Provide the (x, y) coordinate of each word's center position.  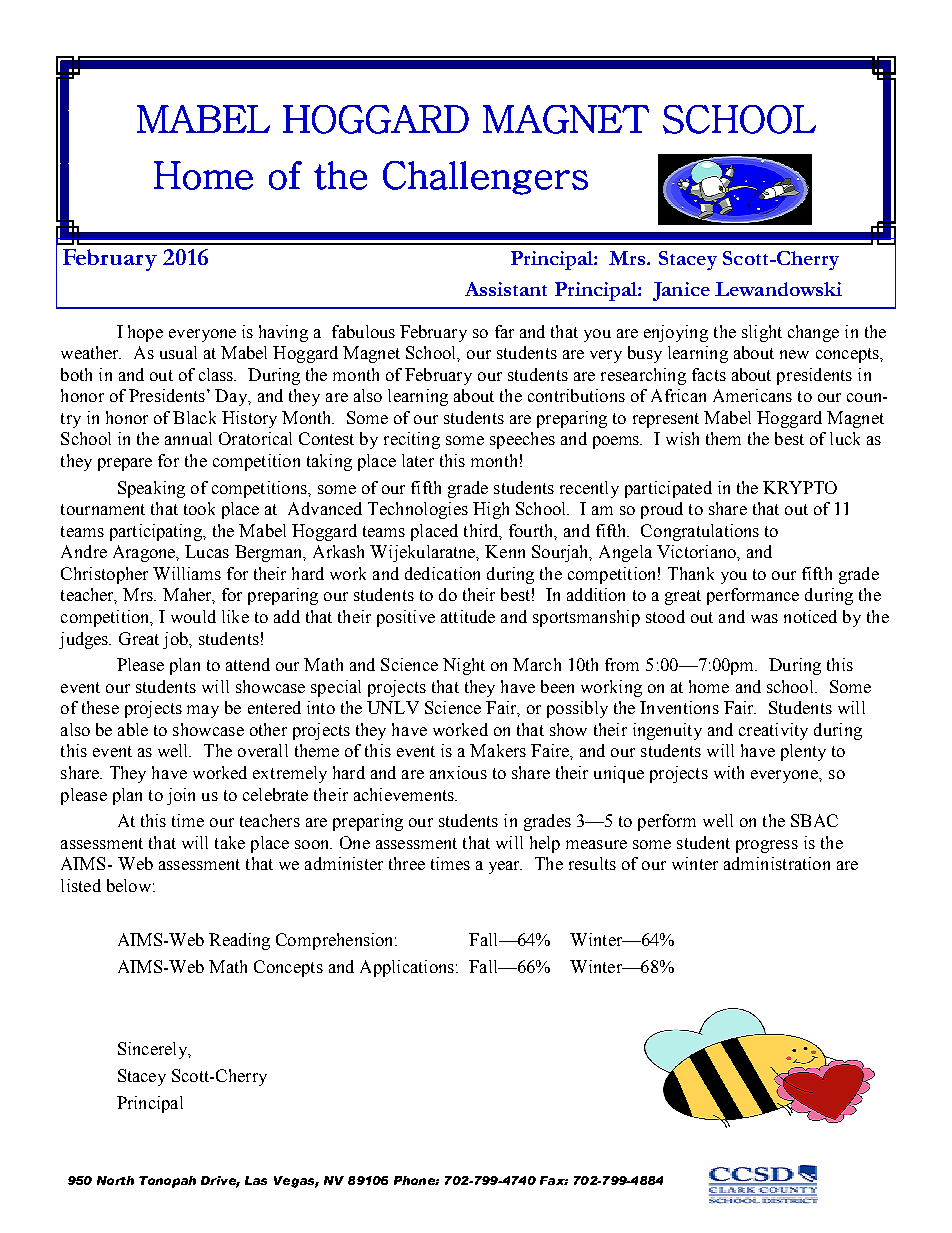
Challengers (485, 178)
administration (777, 863)
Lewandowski (778, 289)
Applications (407, 968)
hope (145, 333)
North (115, 1180)
